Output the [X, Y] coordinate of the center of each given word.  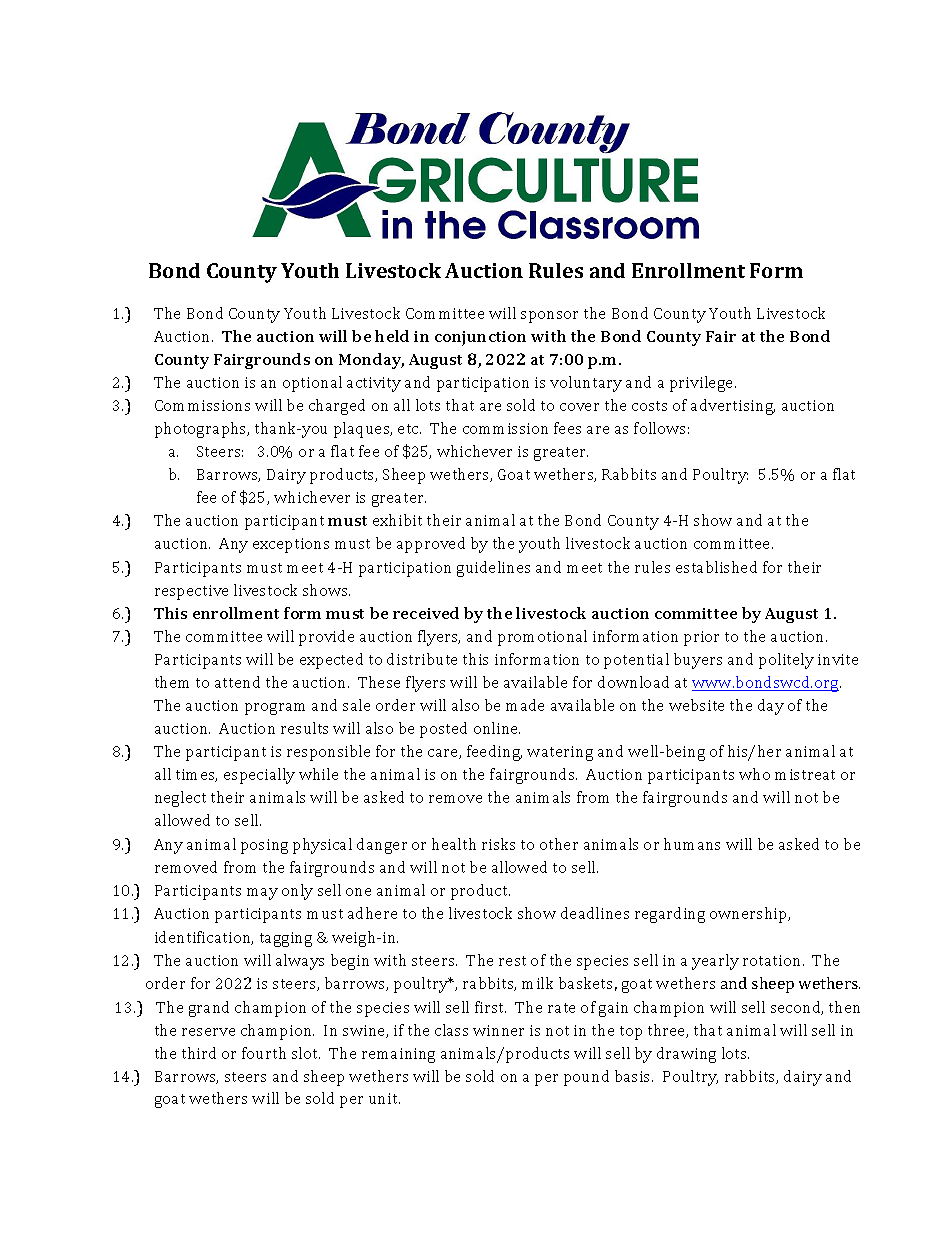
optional [312, 384]
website [696, 705]
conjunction [480, 338]
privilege [703, 384]
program [275, 709]
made [525, 705]
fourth [264, 1053]
